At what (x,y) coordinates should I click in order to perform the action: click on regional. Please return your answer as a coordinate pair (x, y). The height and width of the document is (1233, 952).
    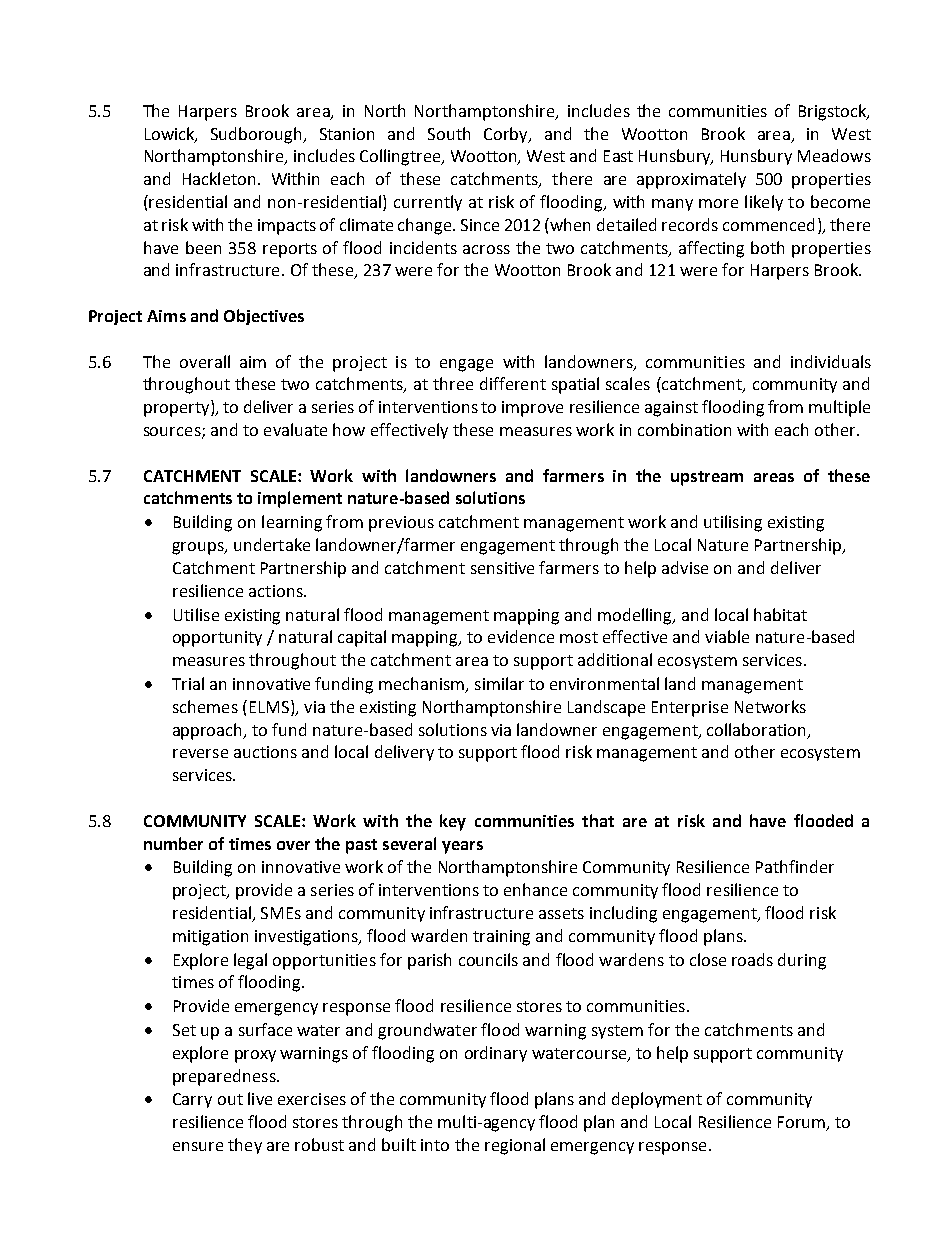
    Looking at the image, I should click on (515, 1146).
